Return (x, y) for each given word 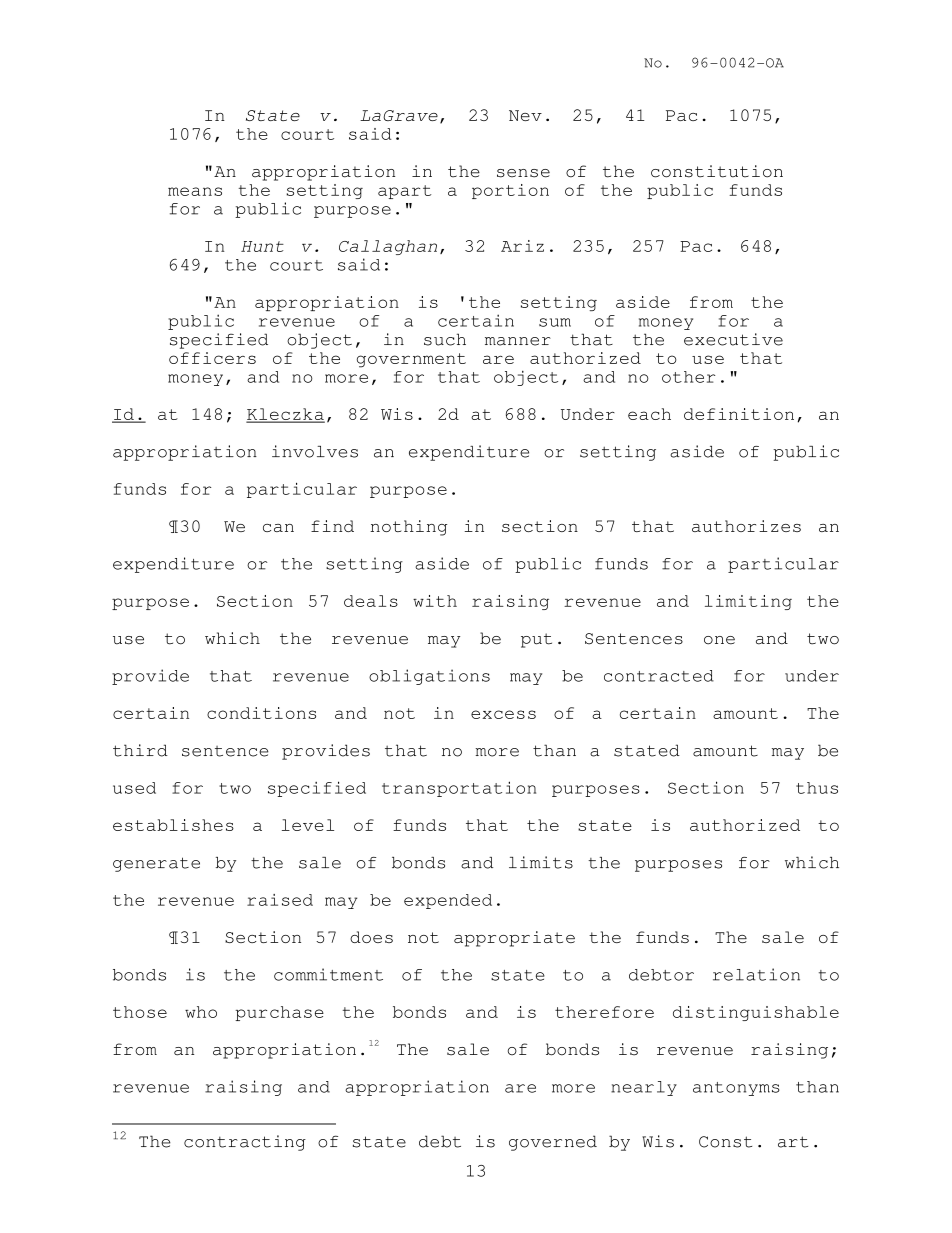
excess (503, 714)
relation (756, 974)
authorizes (746, 526)
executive (733, 339)
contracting (245, 1143)
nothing (408, 528)
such (445, 339)
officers (212, 358)
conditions (261, 713)
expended (448, 901)
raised (280, 900)
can (278, 528)
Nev (525, 115)
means (195, 191)
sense (523, 173)
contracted (659, 676)
